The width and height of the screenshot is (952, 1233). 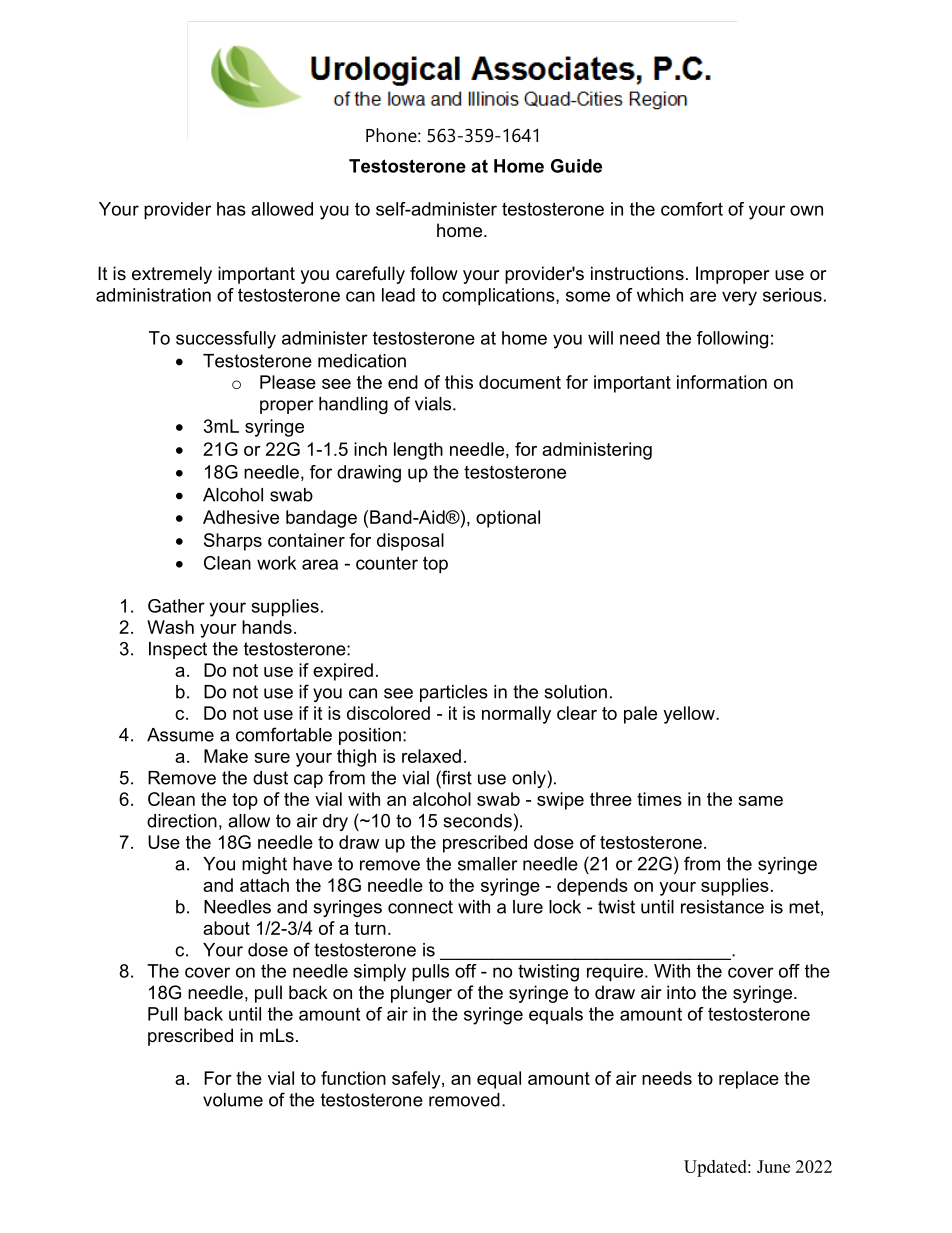 What do you see at coordinates (454, 693) in the screenshot?
I see `particles` at bounding box center [454, 693].
